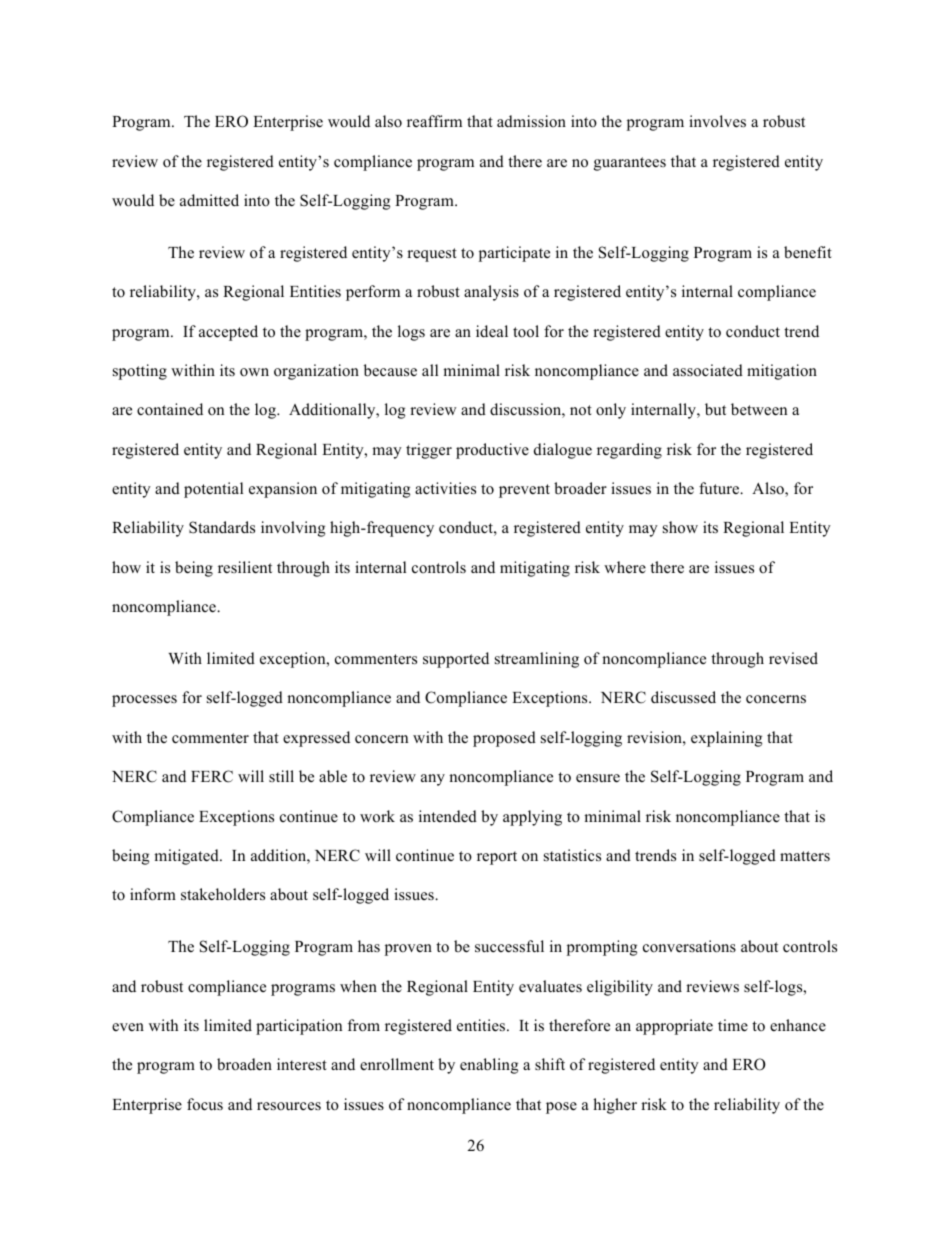  Describe the element at coordinates (434, 121) in the screenshot. I see `reaffirm` at that location.
